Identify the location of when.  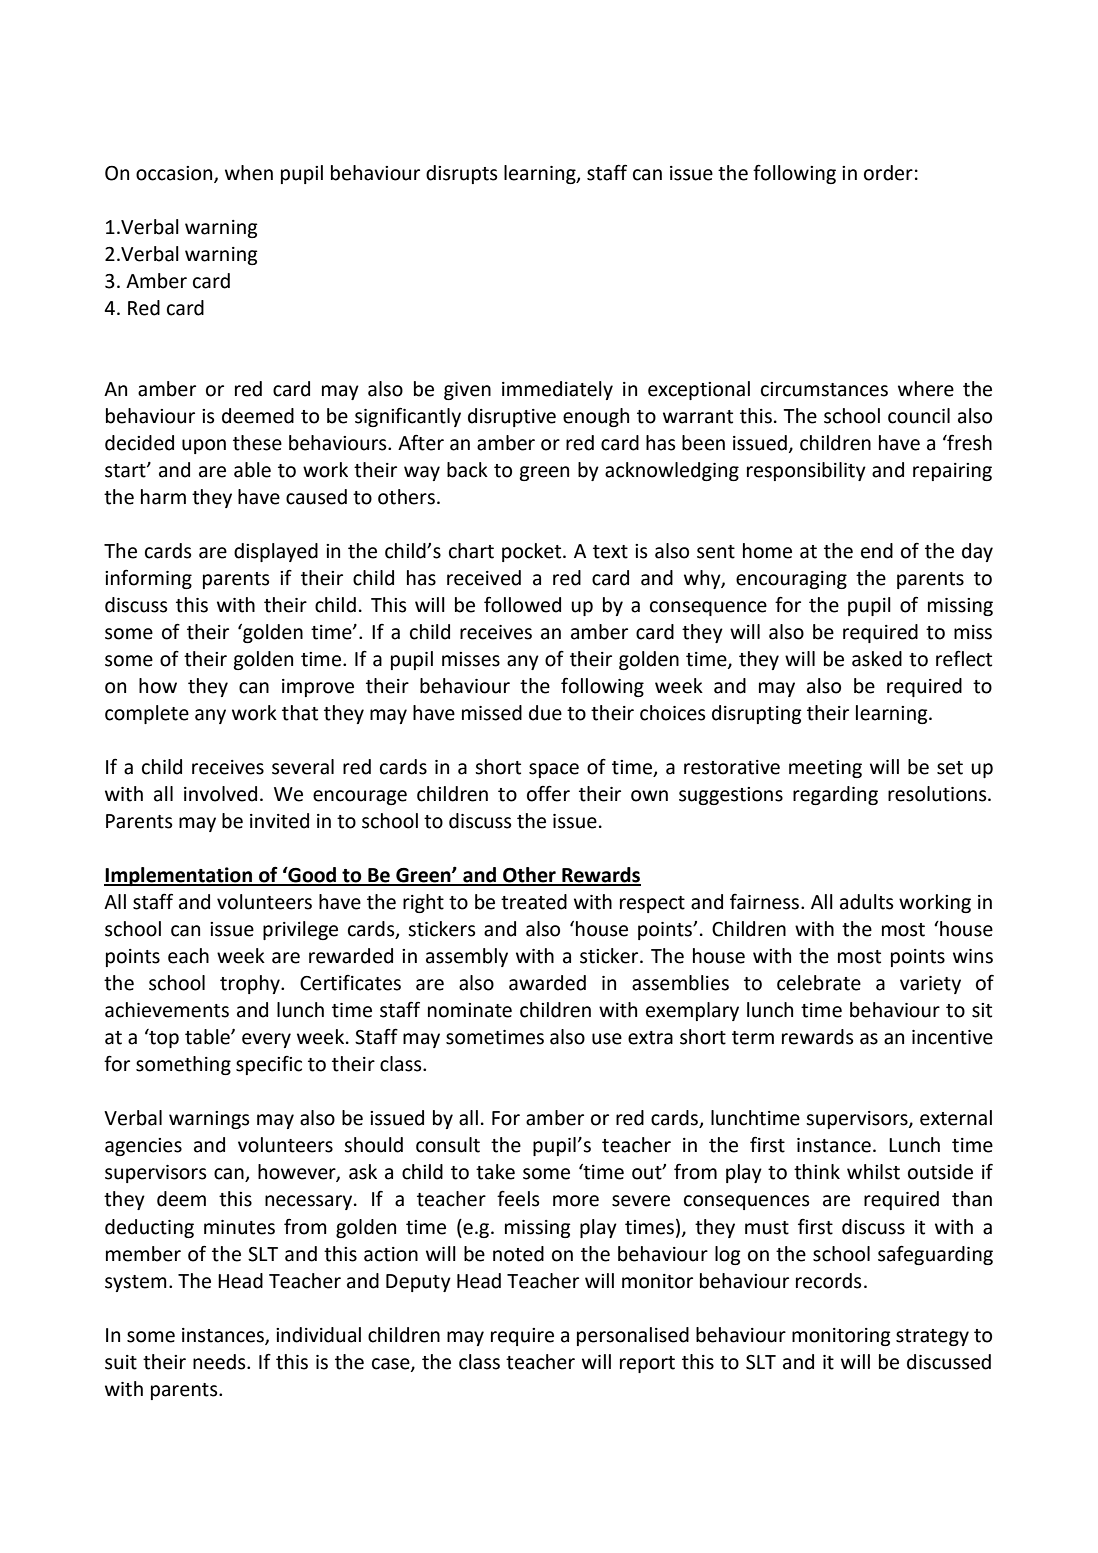
(249, 173).
